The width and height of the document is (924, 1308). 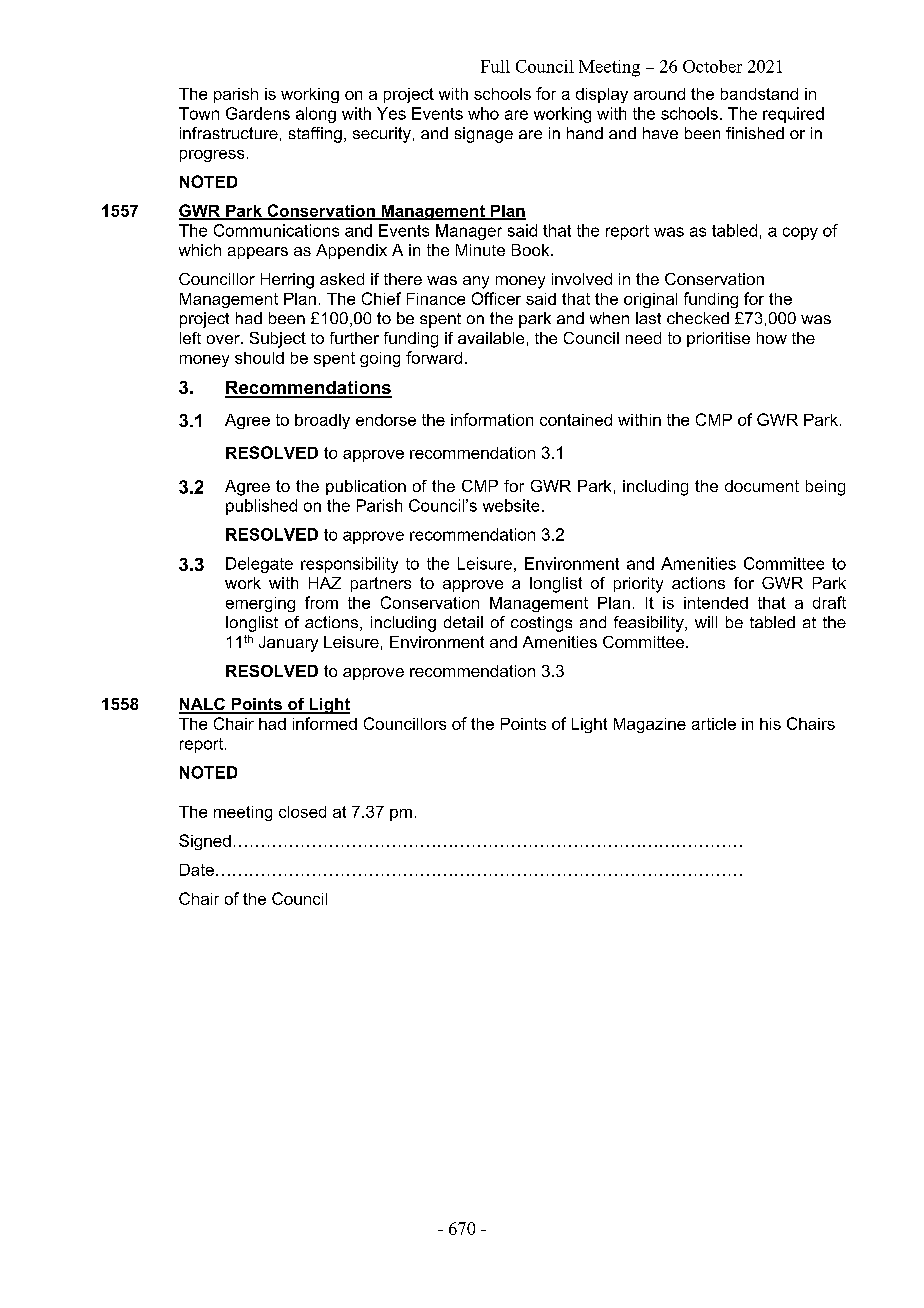 What do you see at coordinates (463, 622) in the document?
I see `detail` at bounding box center [463, 622].
